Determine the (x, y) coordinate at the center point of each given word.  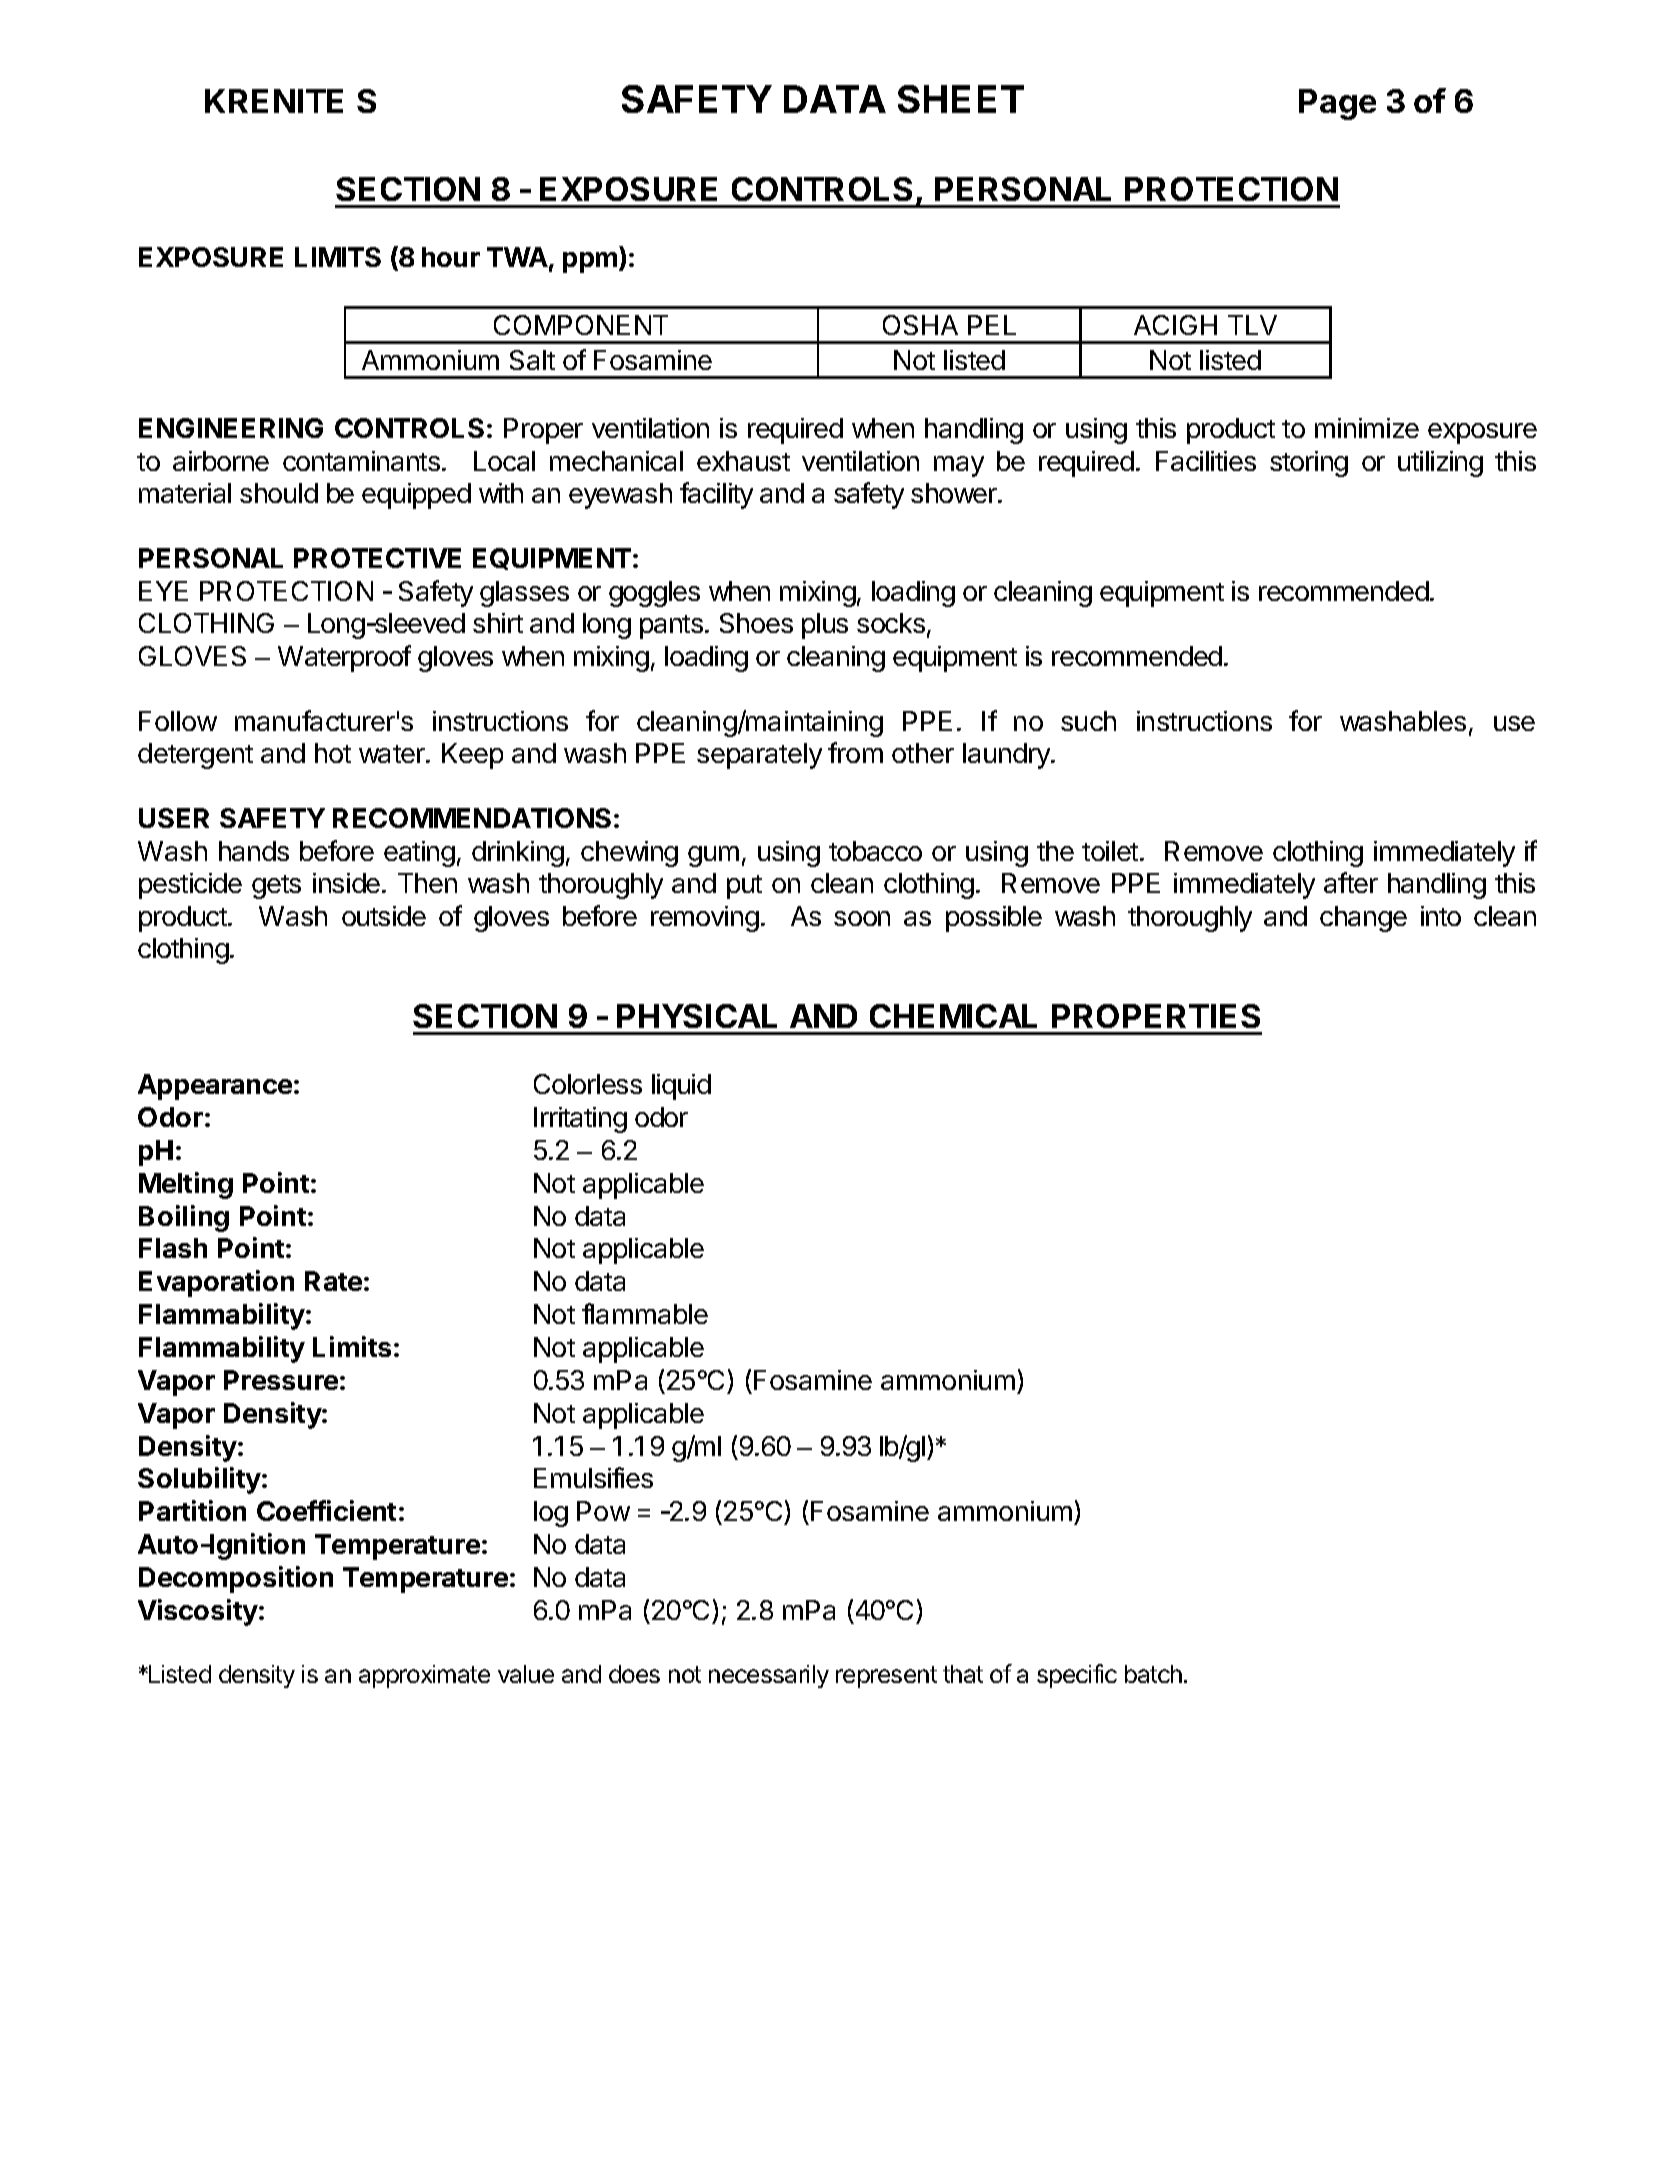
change (1363, 919)
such (1088, 721)
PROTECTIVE (377, 558)
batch (1153, 1674)
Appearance (216, 1087)
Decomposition (236, 1579)
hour (451, 257)
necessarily (769, 1676)
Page (1337, 104)
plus (825, 626)
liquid (681, 1087)
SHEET (961, 99)
